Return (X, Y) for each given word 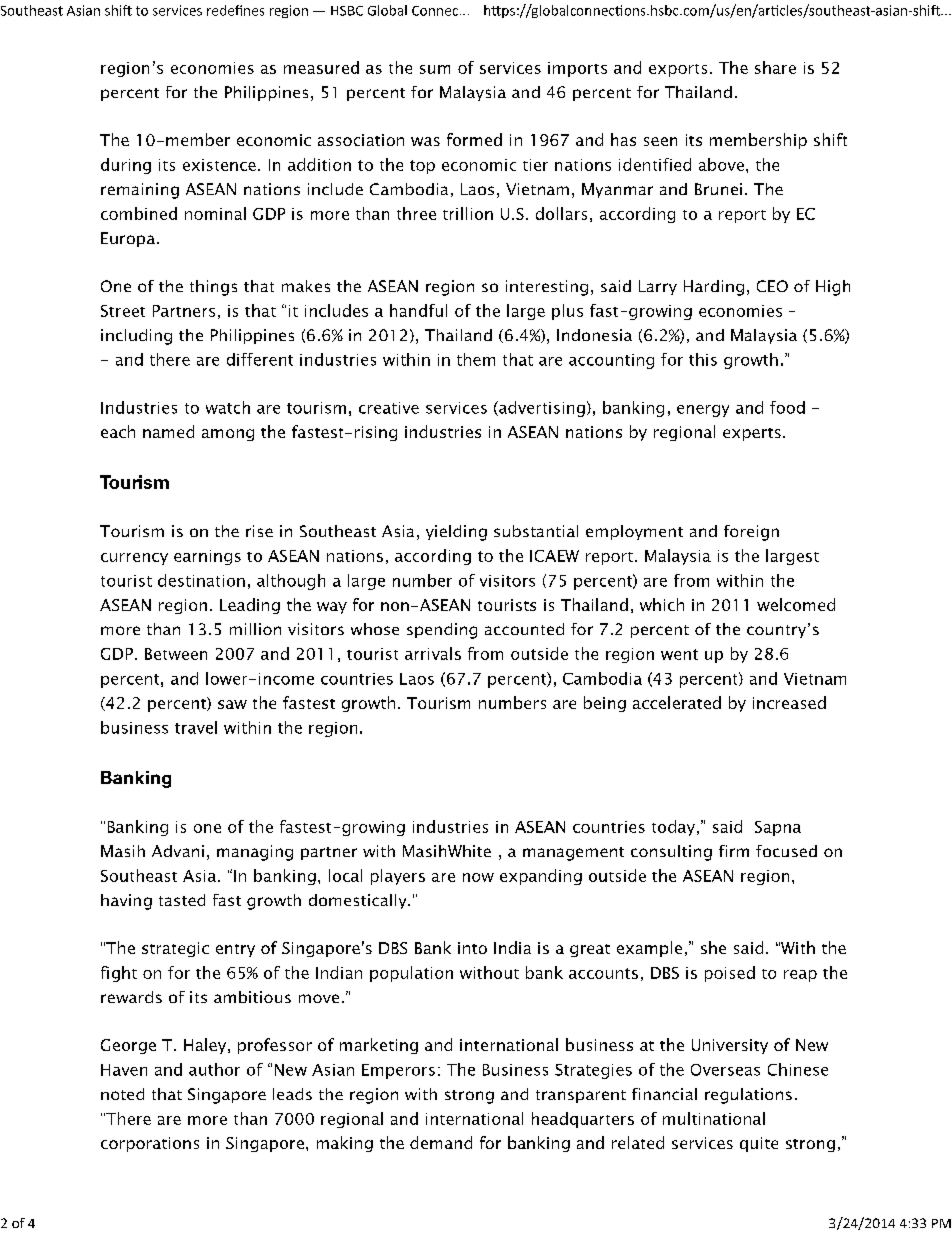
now (478, 877)
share (775, 67)
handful (418, 310)
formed (474, 139)
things (213, 288)
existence (219, 165)
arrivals (433, 653)
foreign (751, 533)
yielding (456, 533)
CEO (772, 286)
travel (196, 727)
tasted (182, 900)
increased (789, 702)
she (713, 947)
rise (259, 531)
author (214, 1069)
